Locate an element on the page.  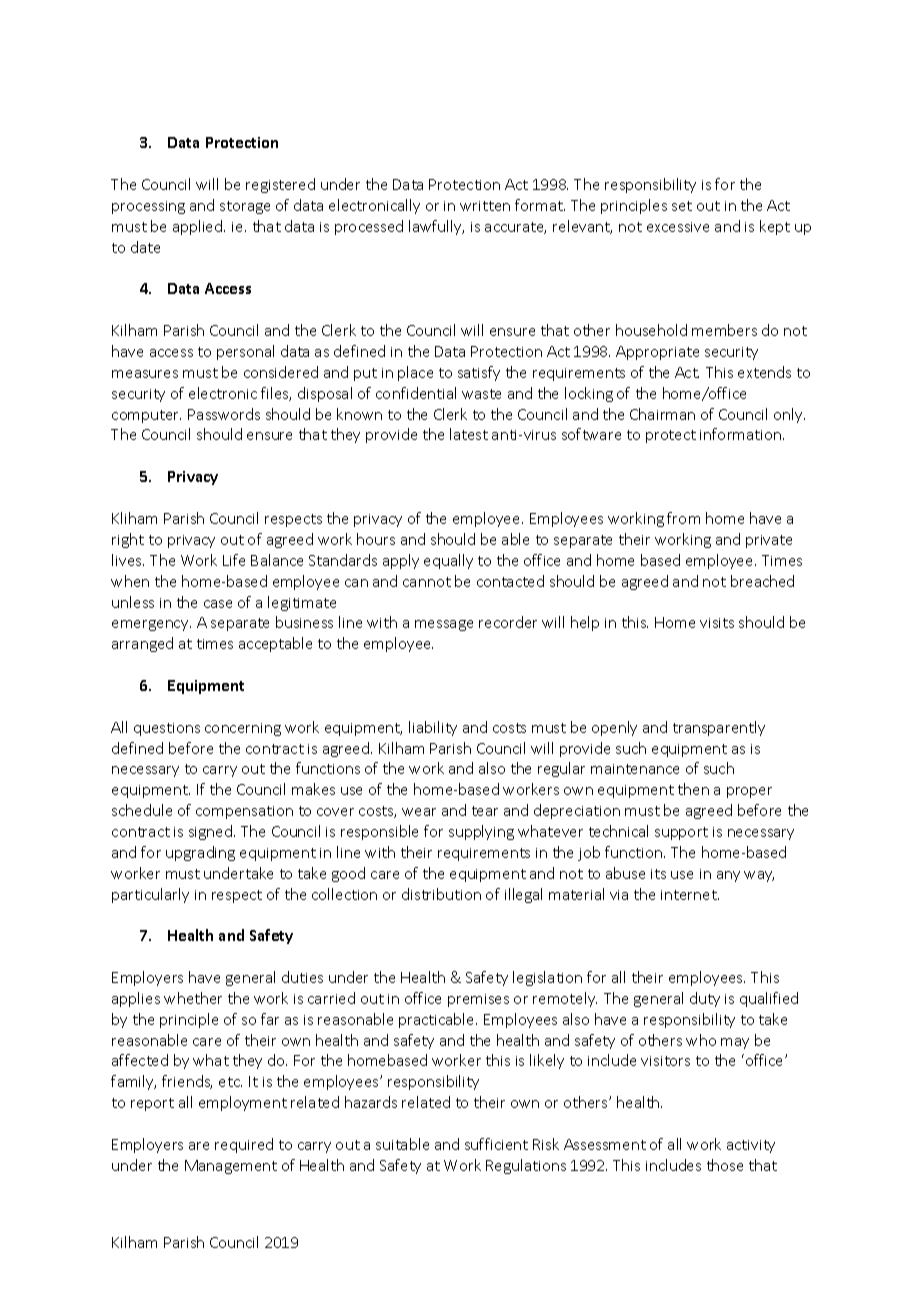
set is located at coordinates (682, 206).
